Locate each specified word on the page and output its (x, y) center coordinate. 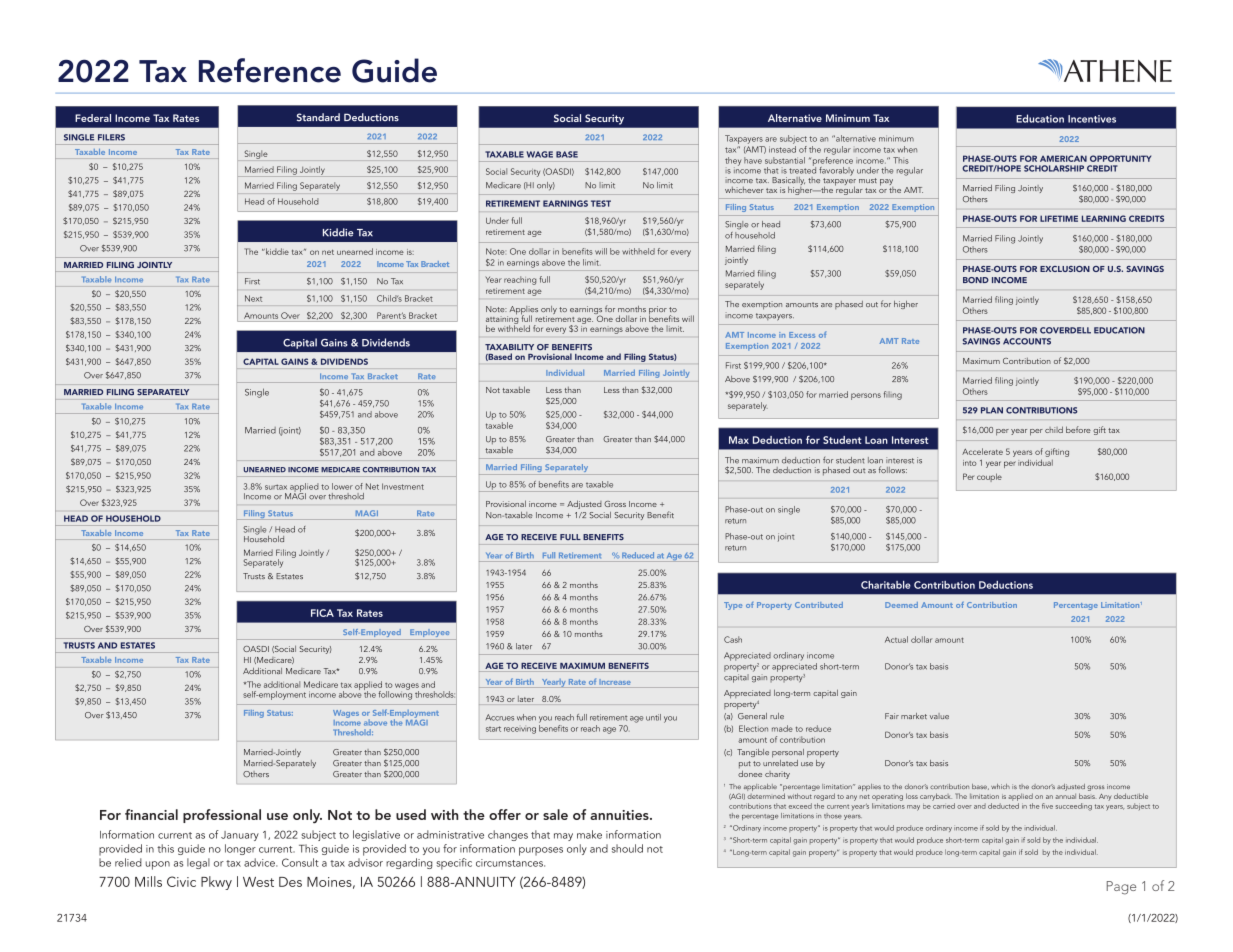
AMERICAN (1063, 158)
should (627, 848)
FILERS (111, 137)
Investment (403, 486)
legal (198, 863)
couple (989, 477)
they (733, 162)
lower (342, 486)
